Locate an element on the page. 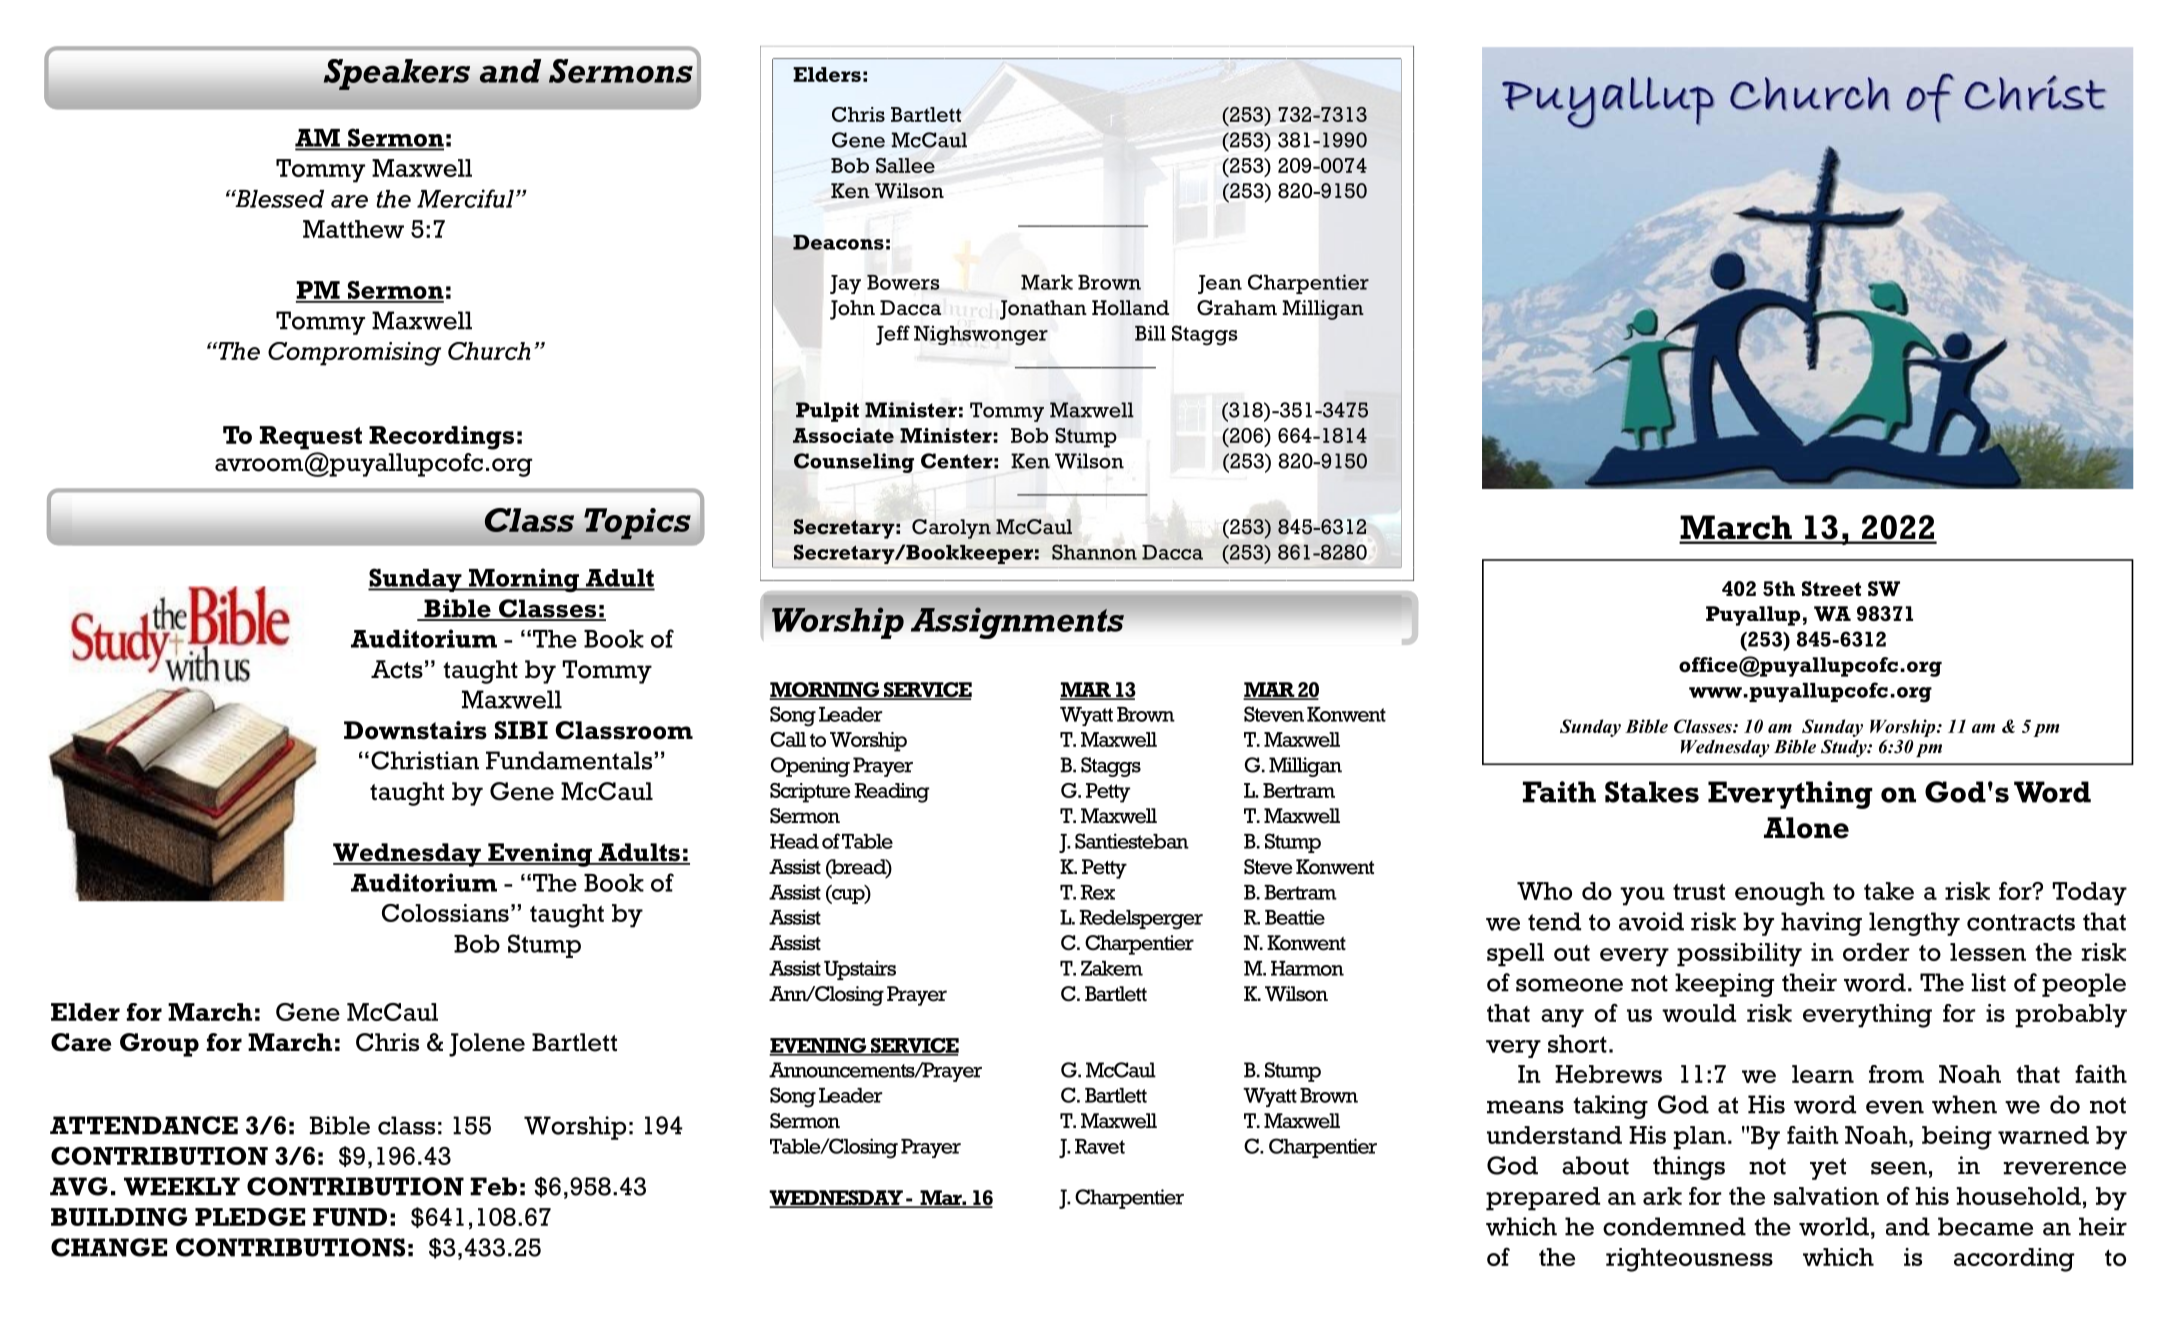 The height and width of the page is (1324, 2180). Speakers is located at coordinates (397, 74).
